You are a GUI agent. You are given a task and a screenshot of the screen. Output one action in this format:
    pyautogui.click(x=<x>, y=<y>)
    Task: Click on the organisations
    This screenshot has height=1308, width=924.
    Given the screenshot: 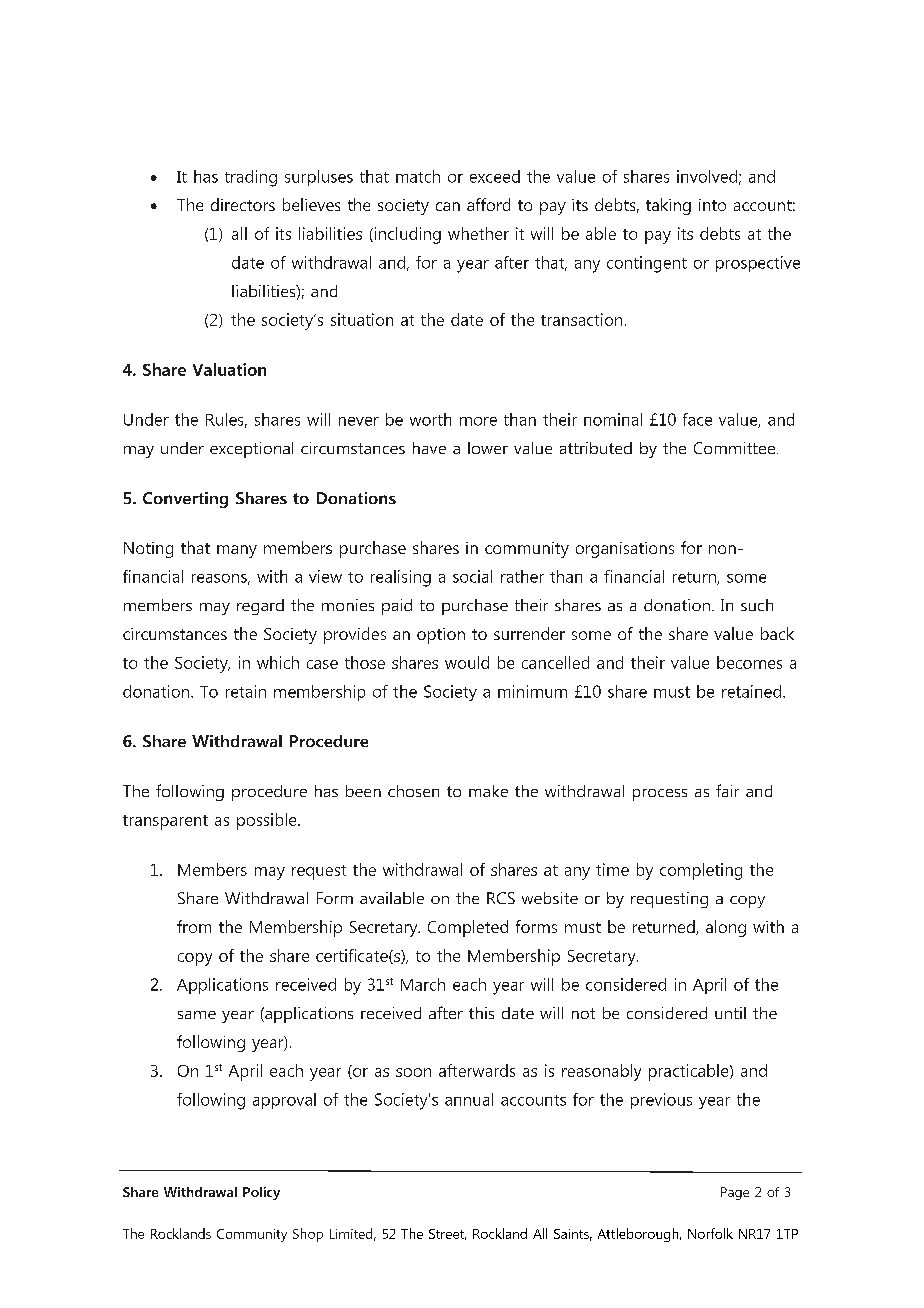 What is the action you would take?
    pyautogui.click(x=625, y=550)
